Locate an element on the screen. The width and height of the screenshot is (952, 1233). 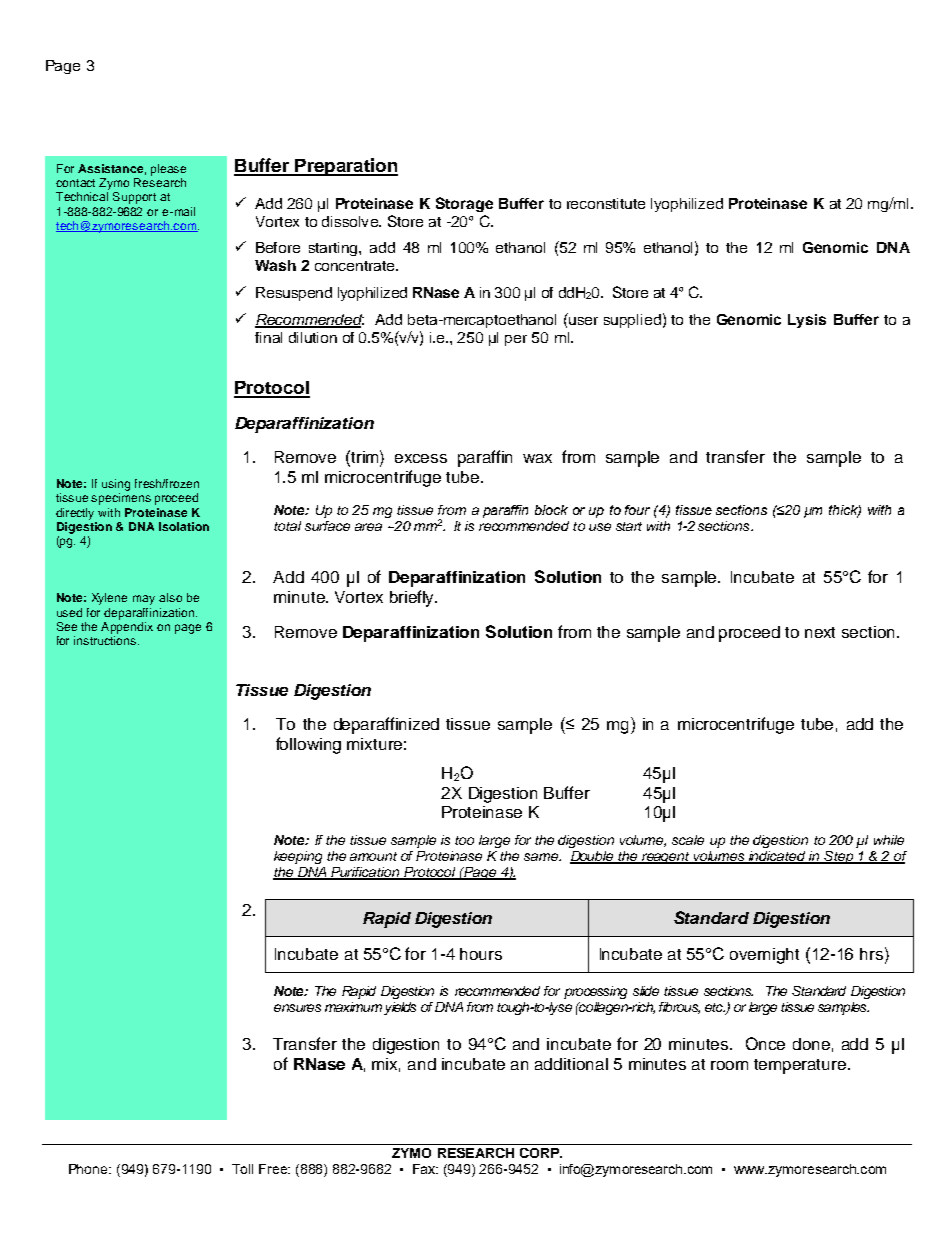
briefly is located at coordinates (413, 598).
